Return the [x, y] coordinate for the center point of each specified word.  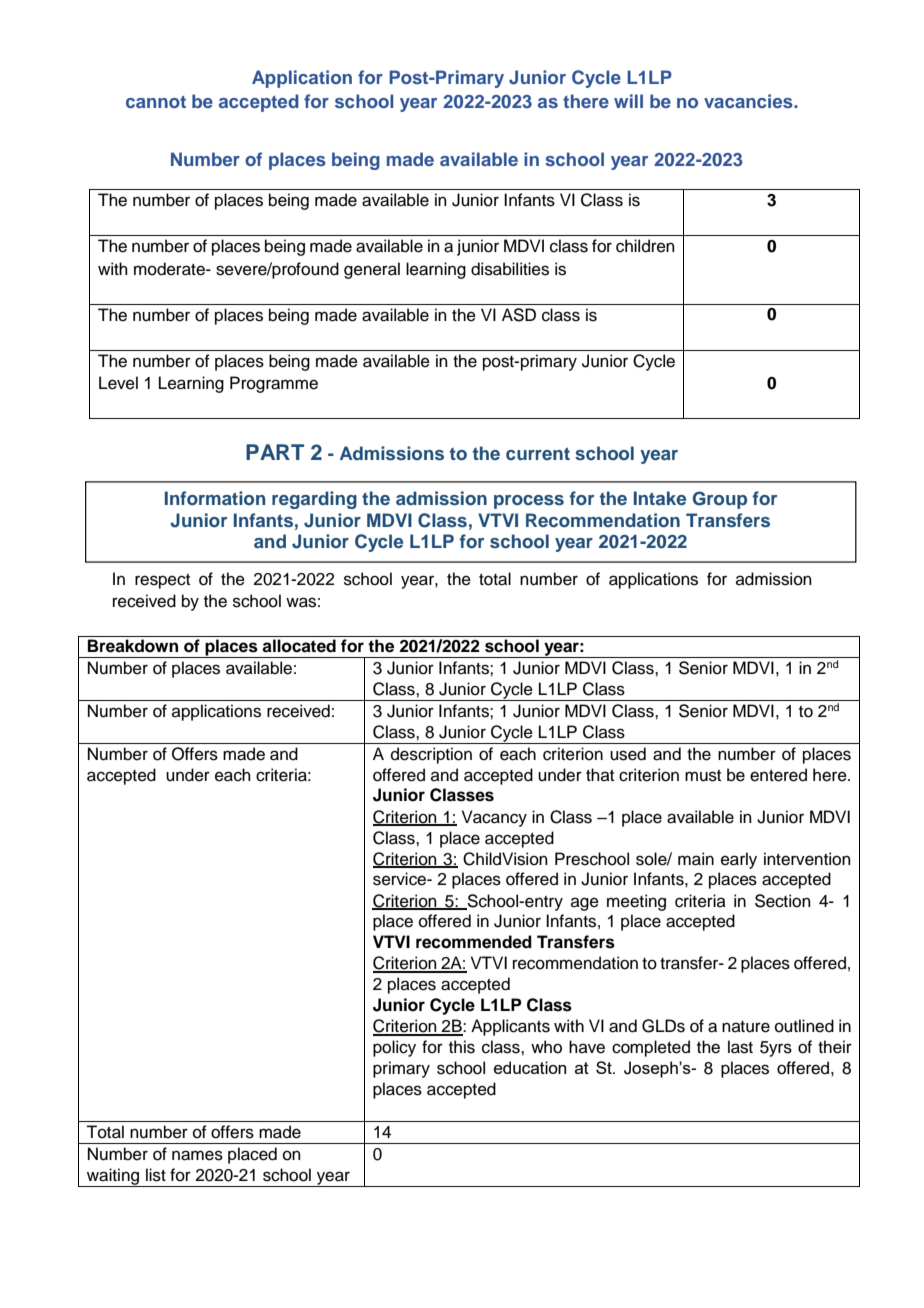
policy [394, 1048]
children [645, 246]
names [197, 1155]
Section [783, 901]
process [529, 502]
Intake [660, 498]
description [431, 755]
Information [215, 498]
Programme [274, 384]
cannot [156, 102]
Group [720, 500]
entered [778, 775]
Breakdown [133, 646]
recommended [474, 942]
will [628, 101]
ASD [519, 315]
